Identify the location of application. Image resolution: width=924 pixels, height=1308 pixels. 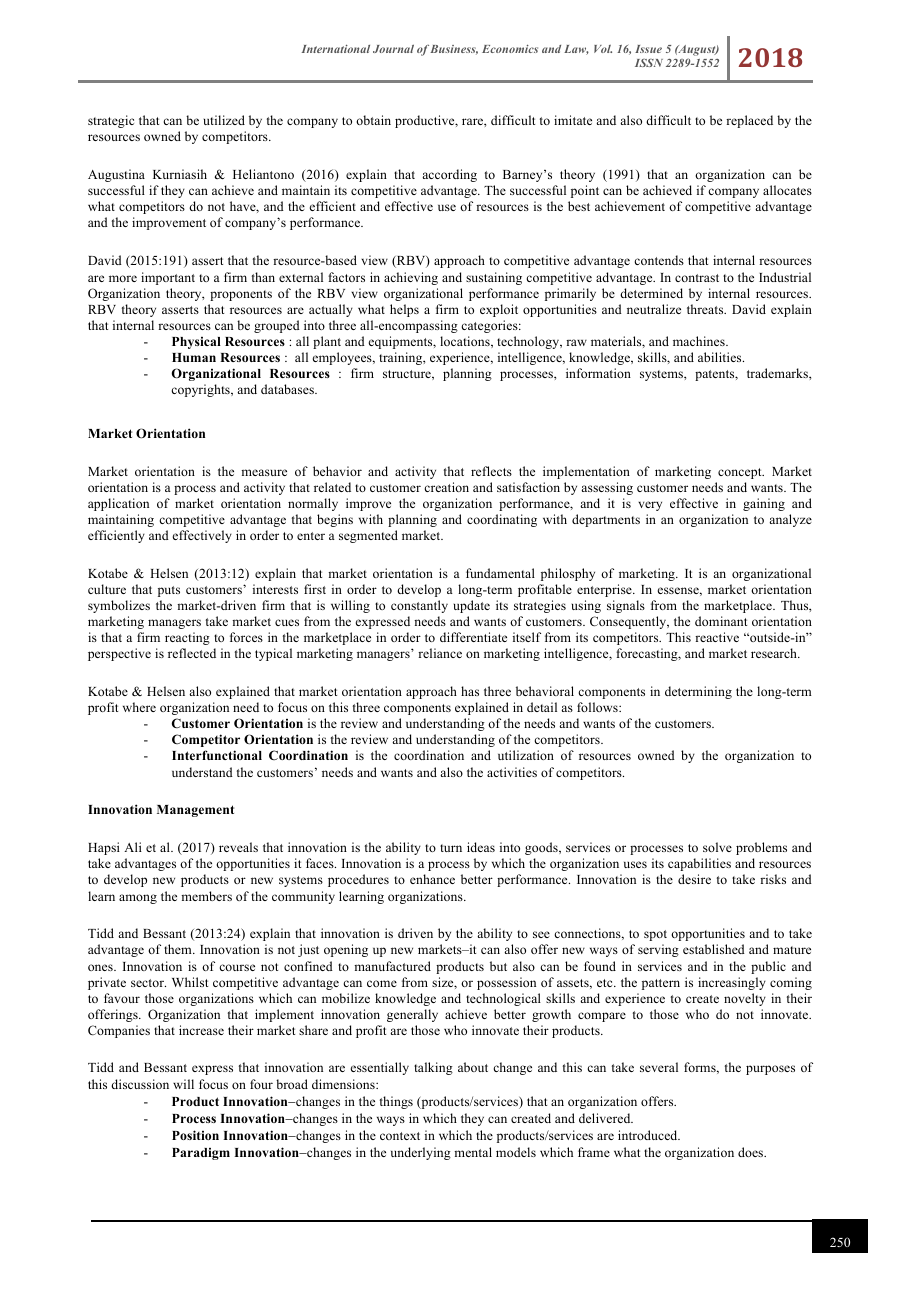
(118, 504).
